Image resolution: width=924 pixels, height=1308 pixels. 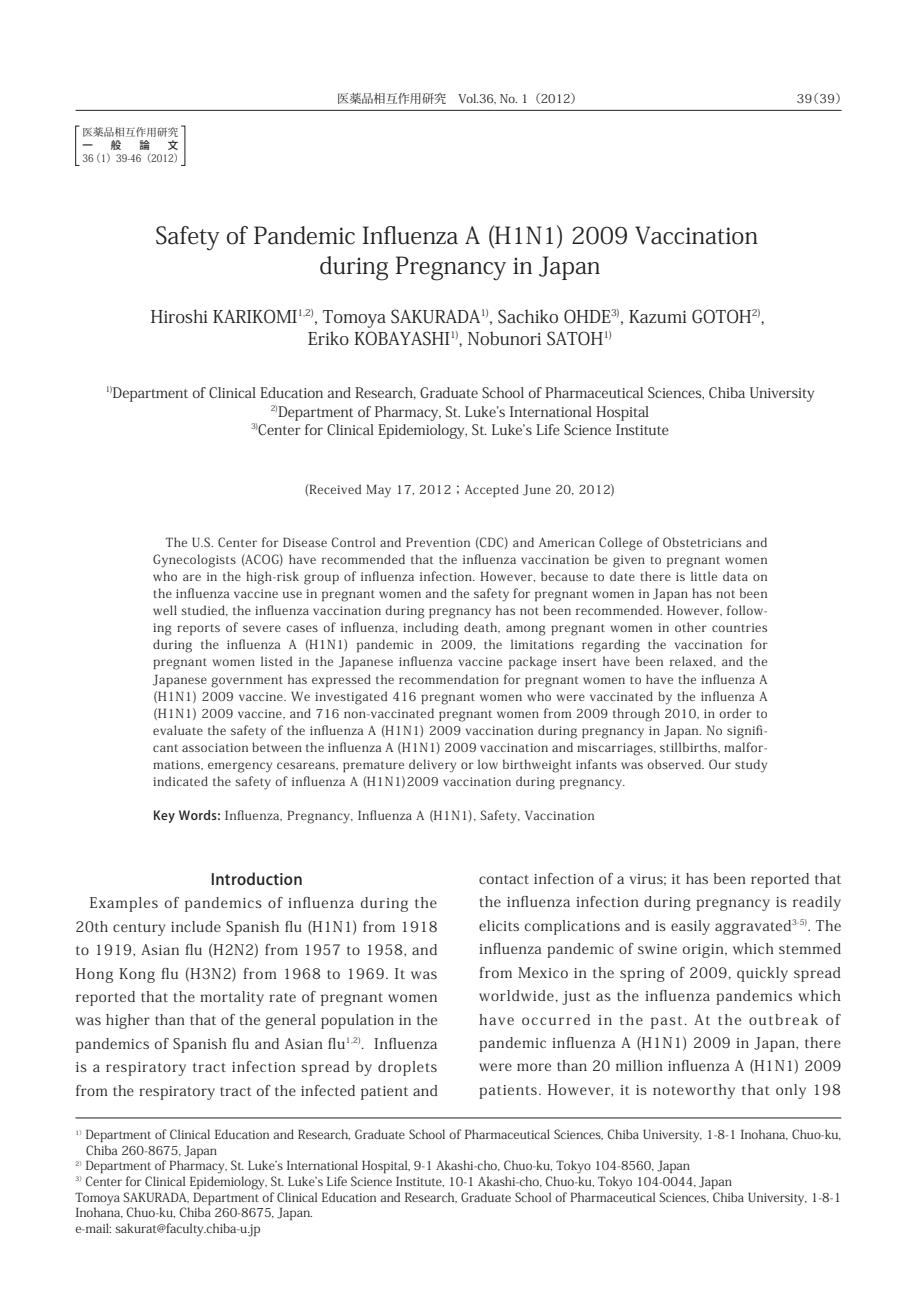 I want to click on Prevention, so click(x=438, y=542).
